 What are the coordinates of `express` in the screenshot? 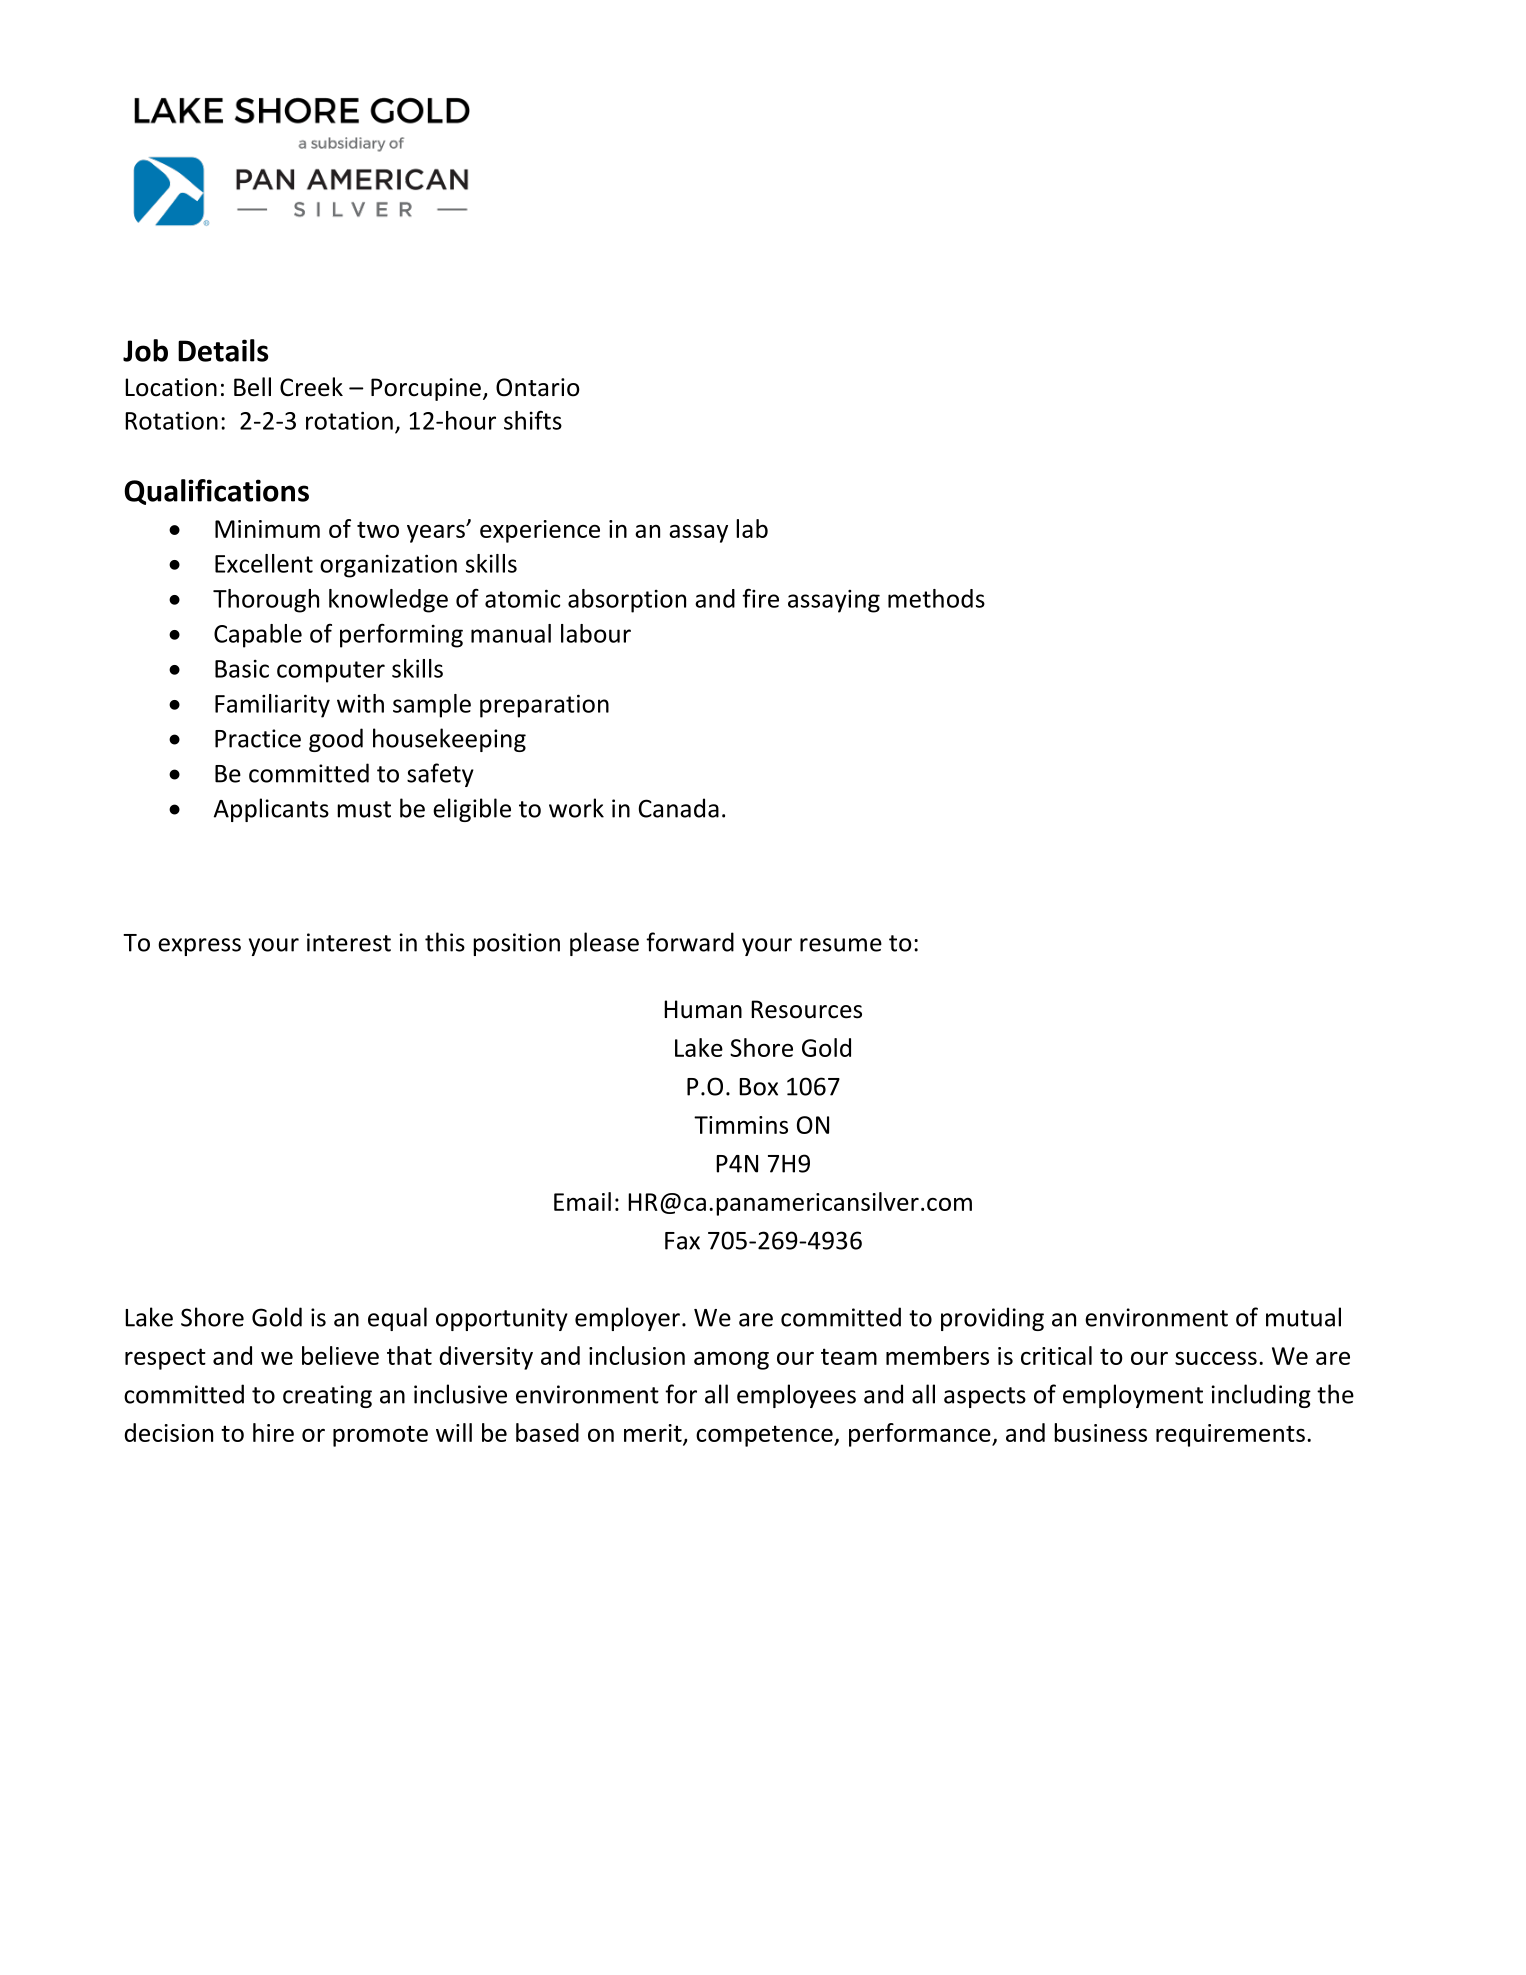 It's located at (199, 947).
